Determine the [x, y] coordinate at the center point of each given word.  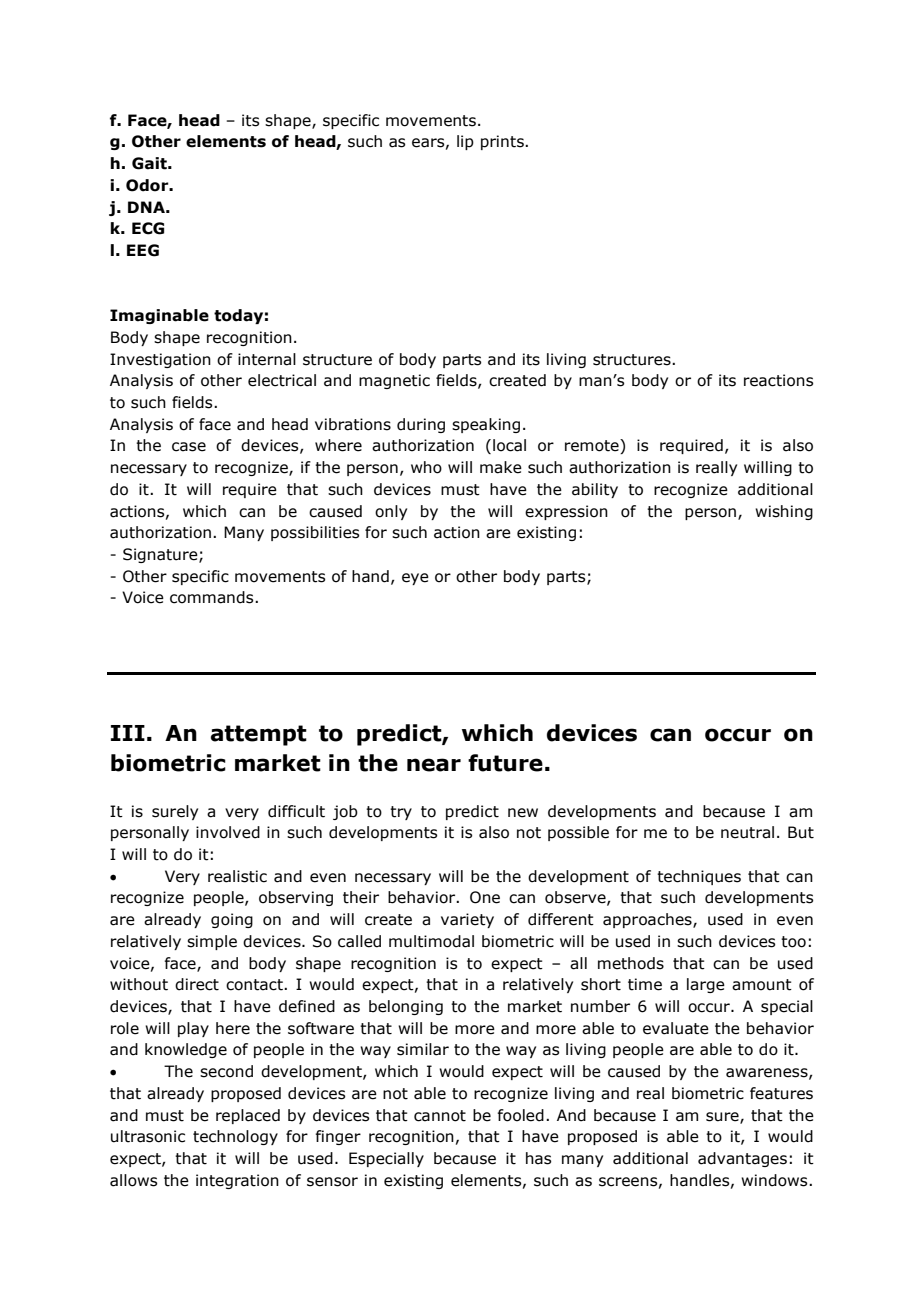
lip [465, 142]
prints [503, 142]
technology [235, 1137]
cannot [440, 1116]
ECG [148, 228]
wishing [784, 512]
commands [213, 597]
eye [415, 579]
